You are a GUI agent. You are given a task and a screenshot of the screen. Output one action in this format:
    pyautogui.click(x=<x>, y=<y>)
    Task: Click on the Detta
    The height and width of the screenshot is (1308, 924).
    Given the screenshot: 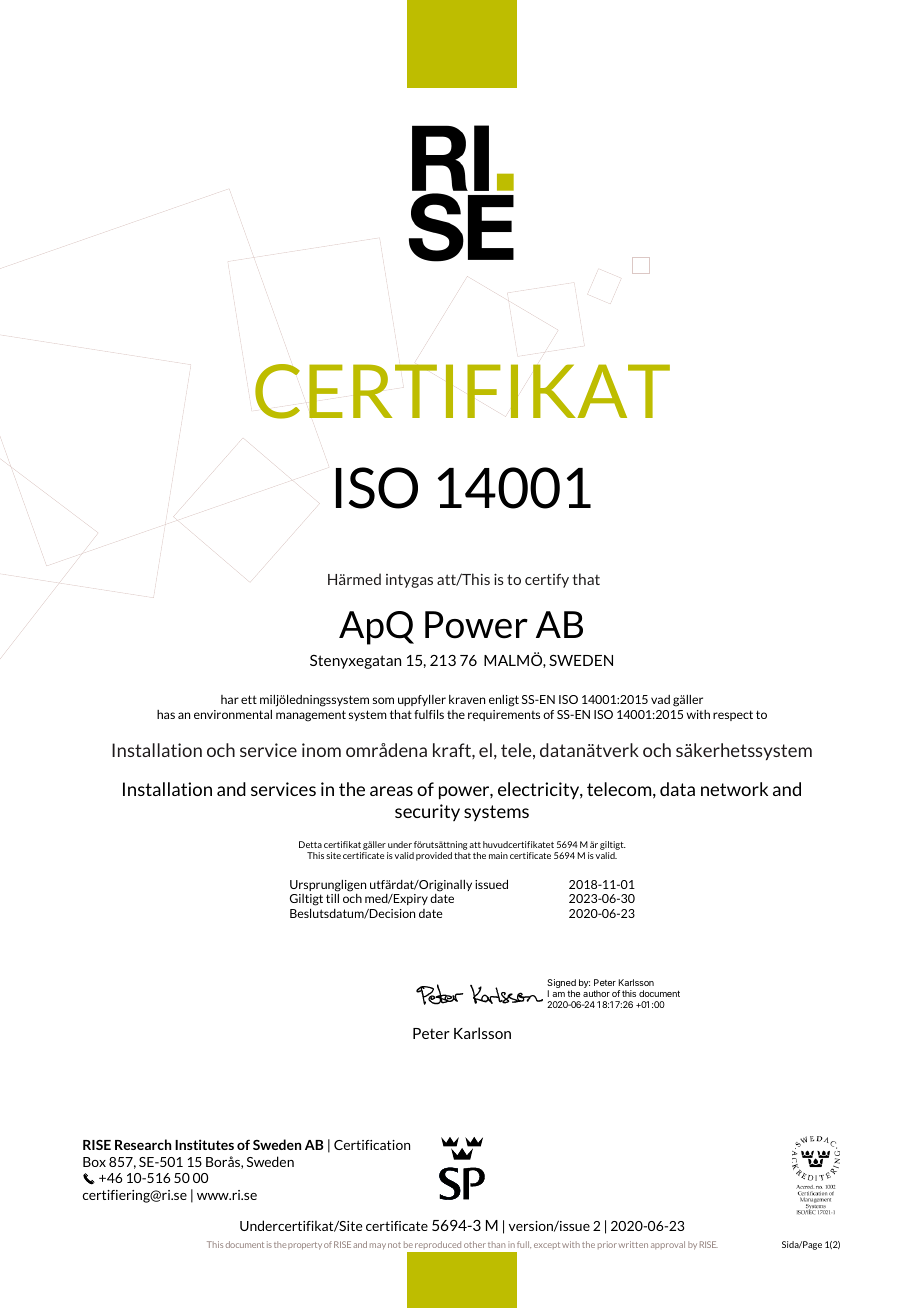 What is the action you would take?
    pyautogui.click(x=310, y=844)
